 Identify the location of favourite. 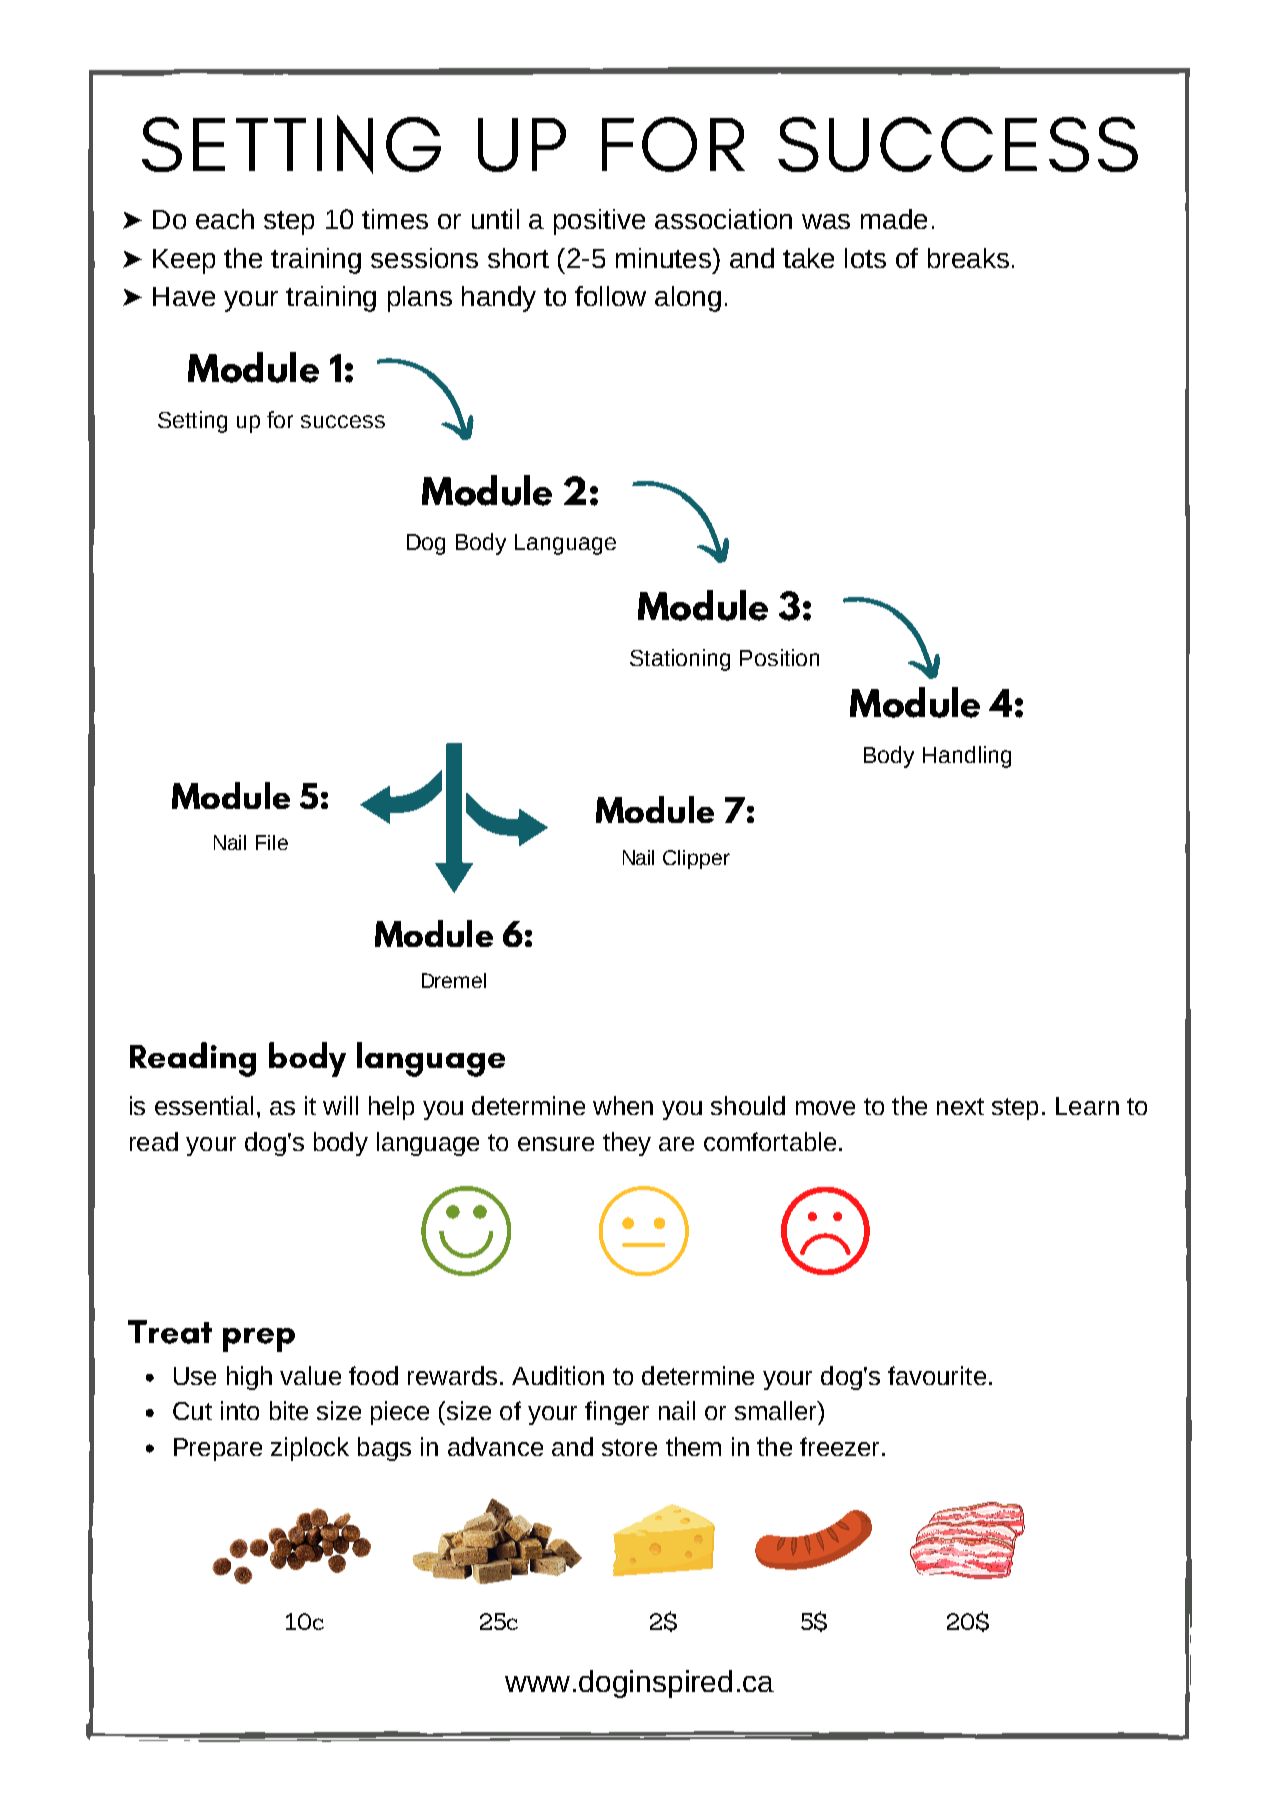
(937, 1375).
